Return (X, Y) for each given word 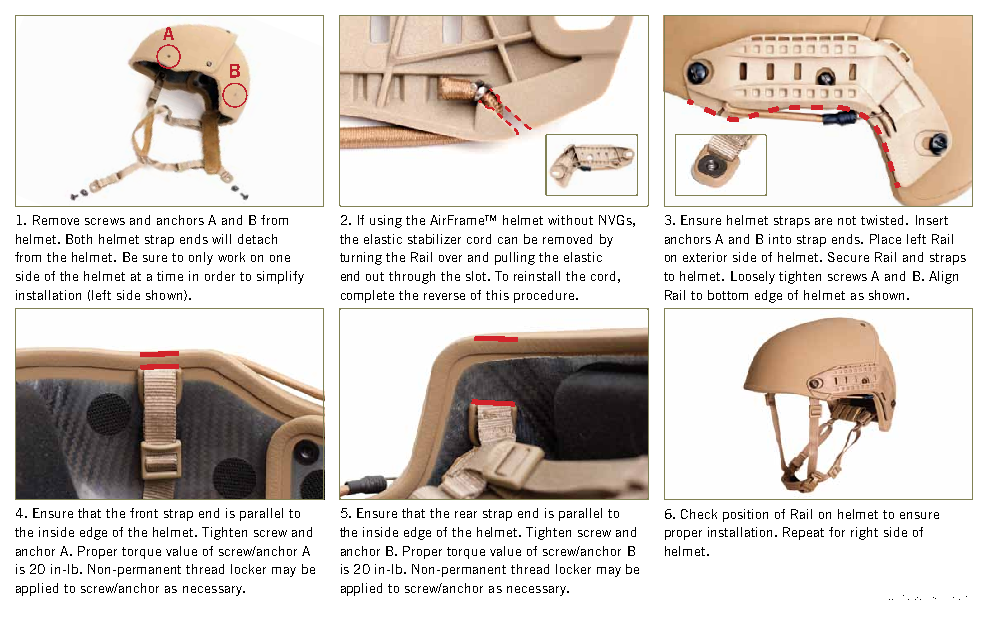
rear (466, 514)
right (864, 533)
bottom (728, 295)
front (144, 513)
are (823, 221)
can (507, 240)
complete (367, 296)
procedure (545, 296)
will (221, 239)
